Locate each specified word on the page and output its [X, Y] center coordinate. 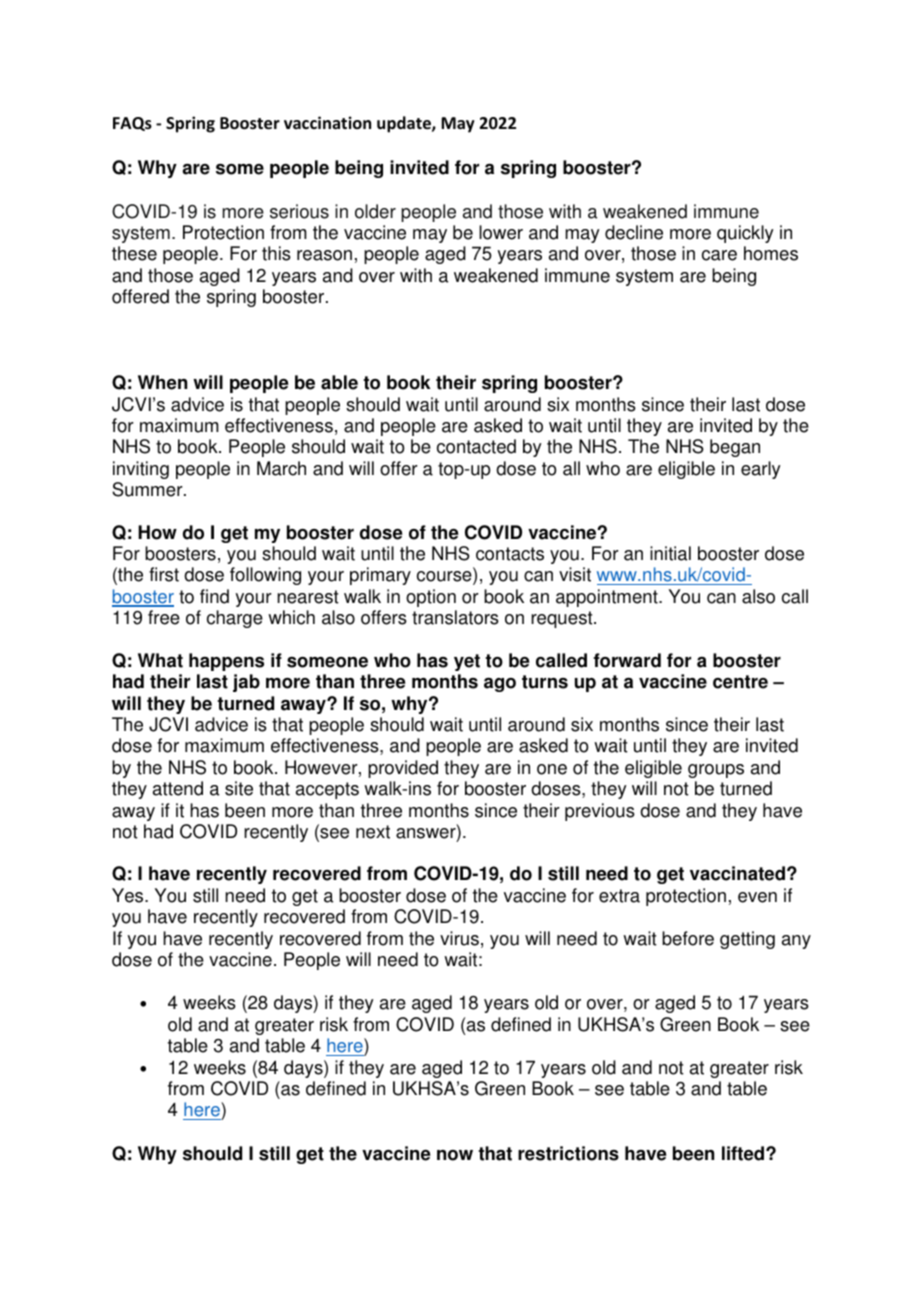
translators [455, 617]
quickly [745, 234]
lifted [744, 1153]
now [455, 1155]
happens [226, 662]
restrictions [568, 1153]
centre [740, 682]
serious [299, 211]
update [405, 124]
